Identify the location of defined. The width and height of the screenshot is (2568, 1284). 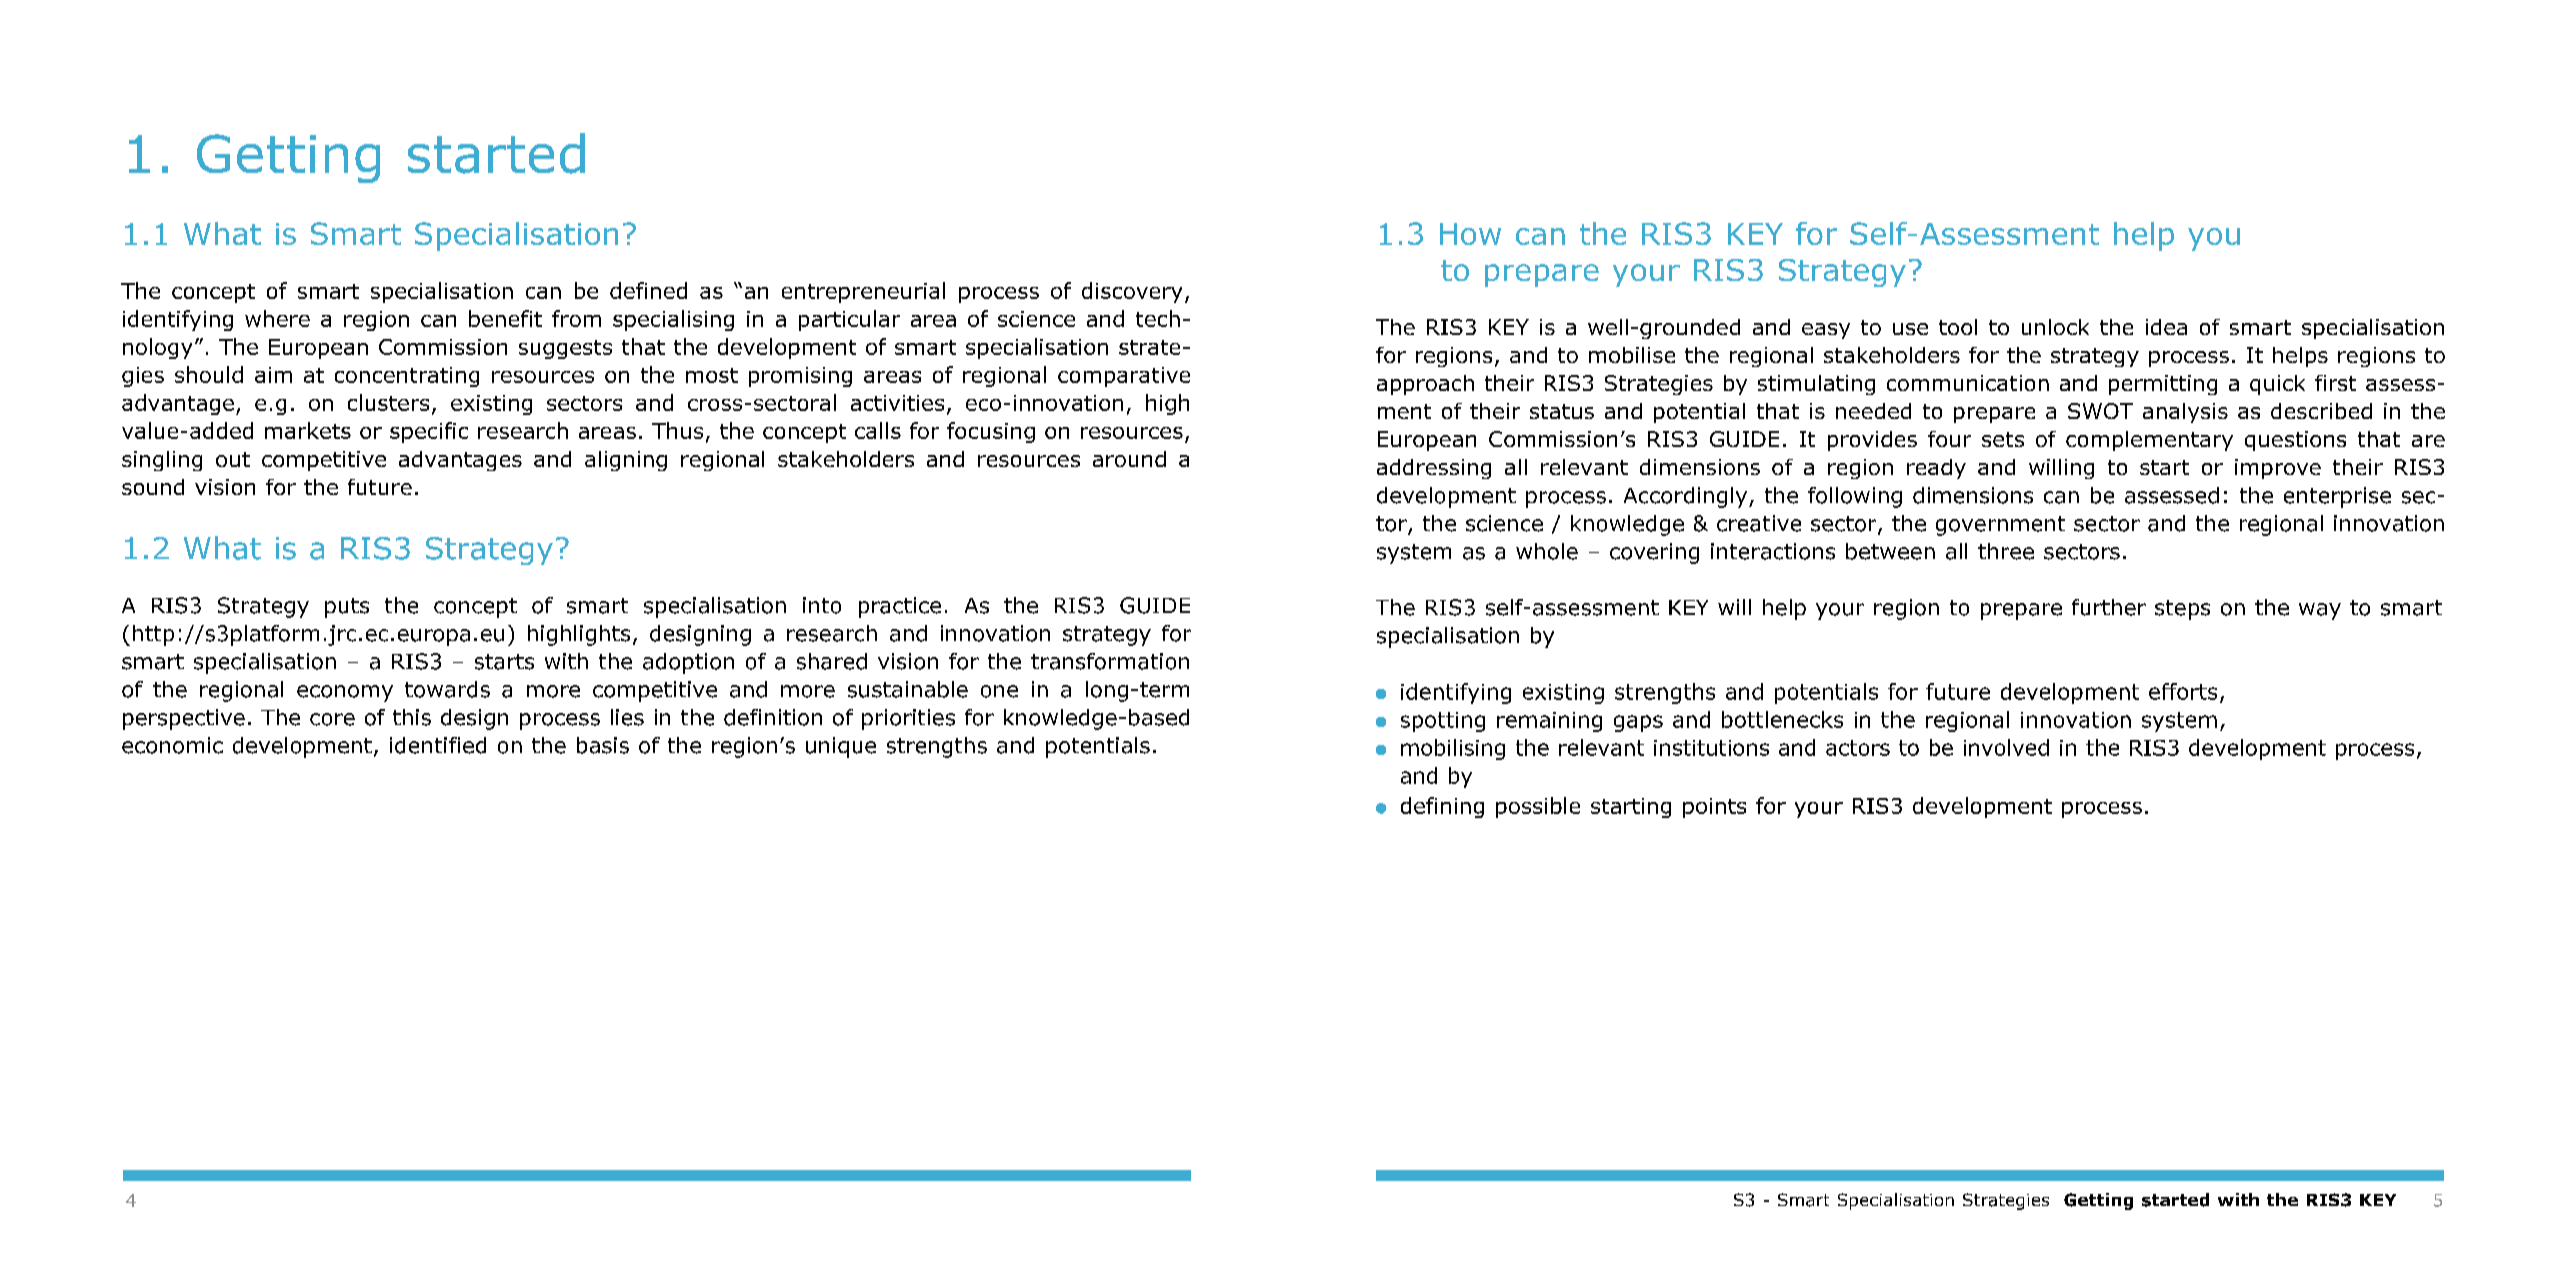
(648, 290).
